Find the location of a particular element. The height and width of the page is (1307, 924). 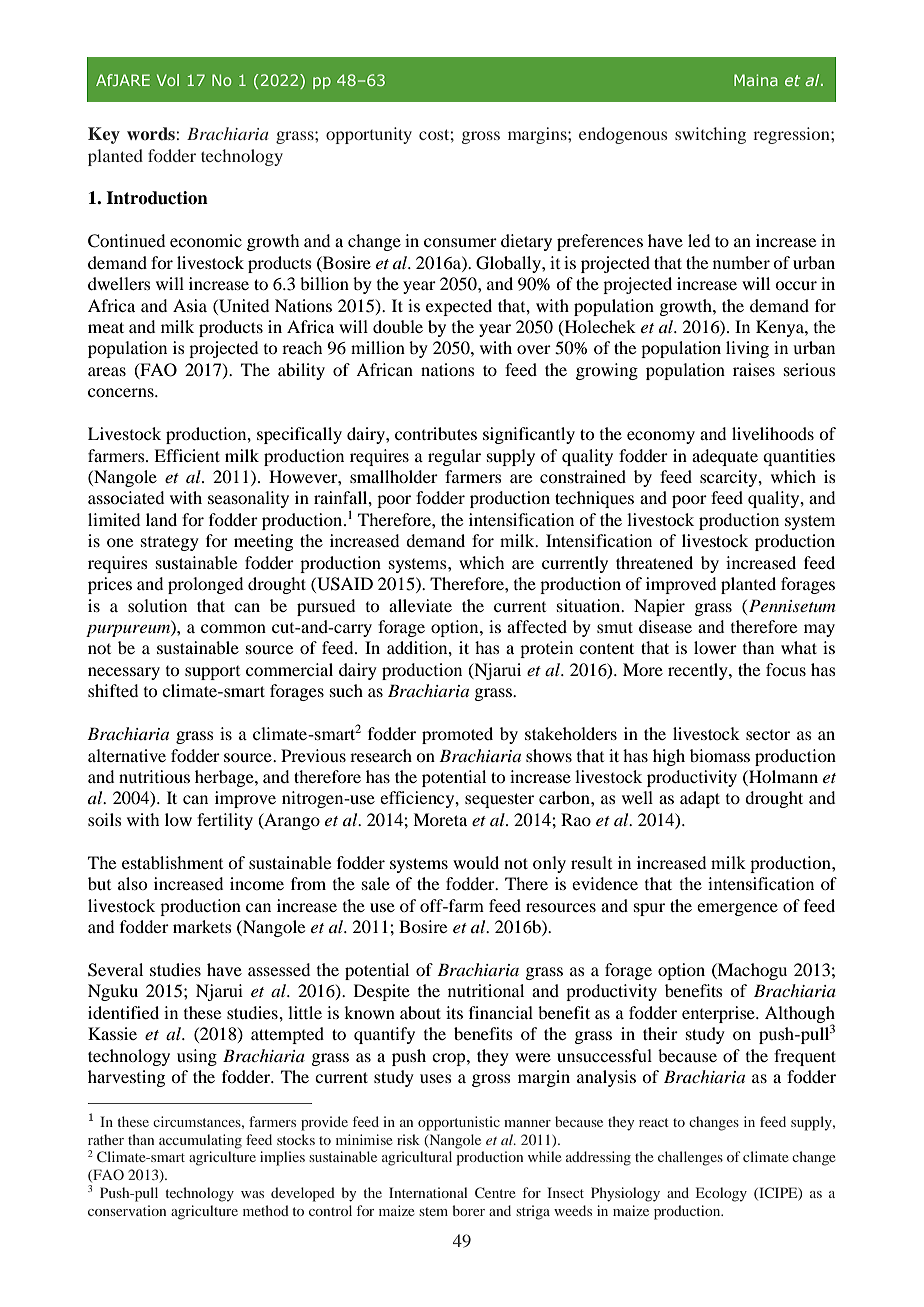

raises is located at coordinates (754, 369).
